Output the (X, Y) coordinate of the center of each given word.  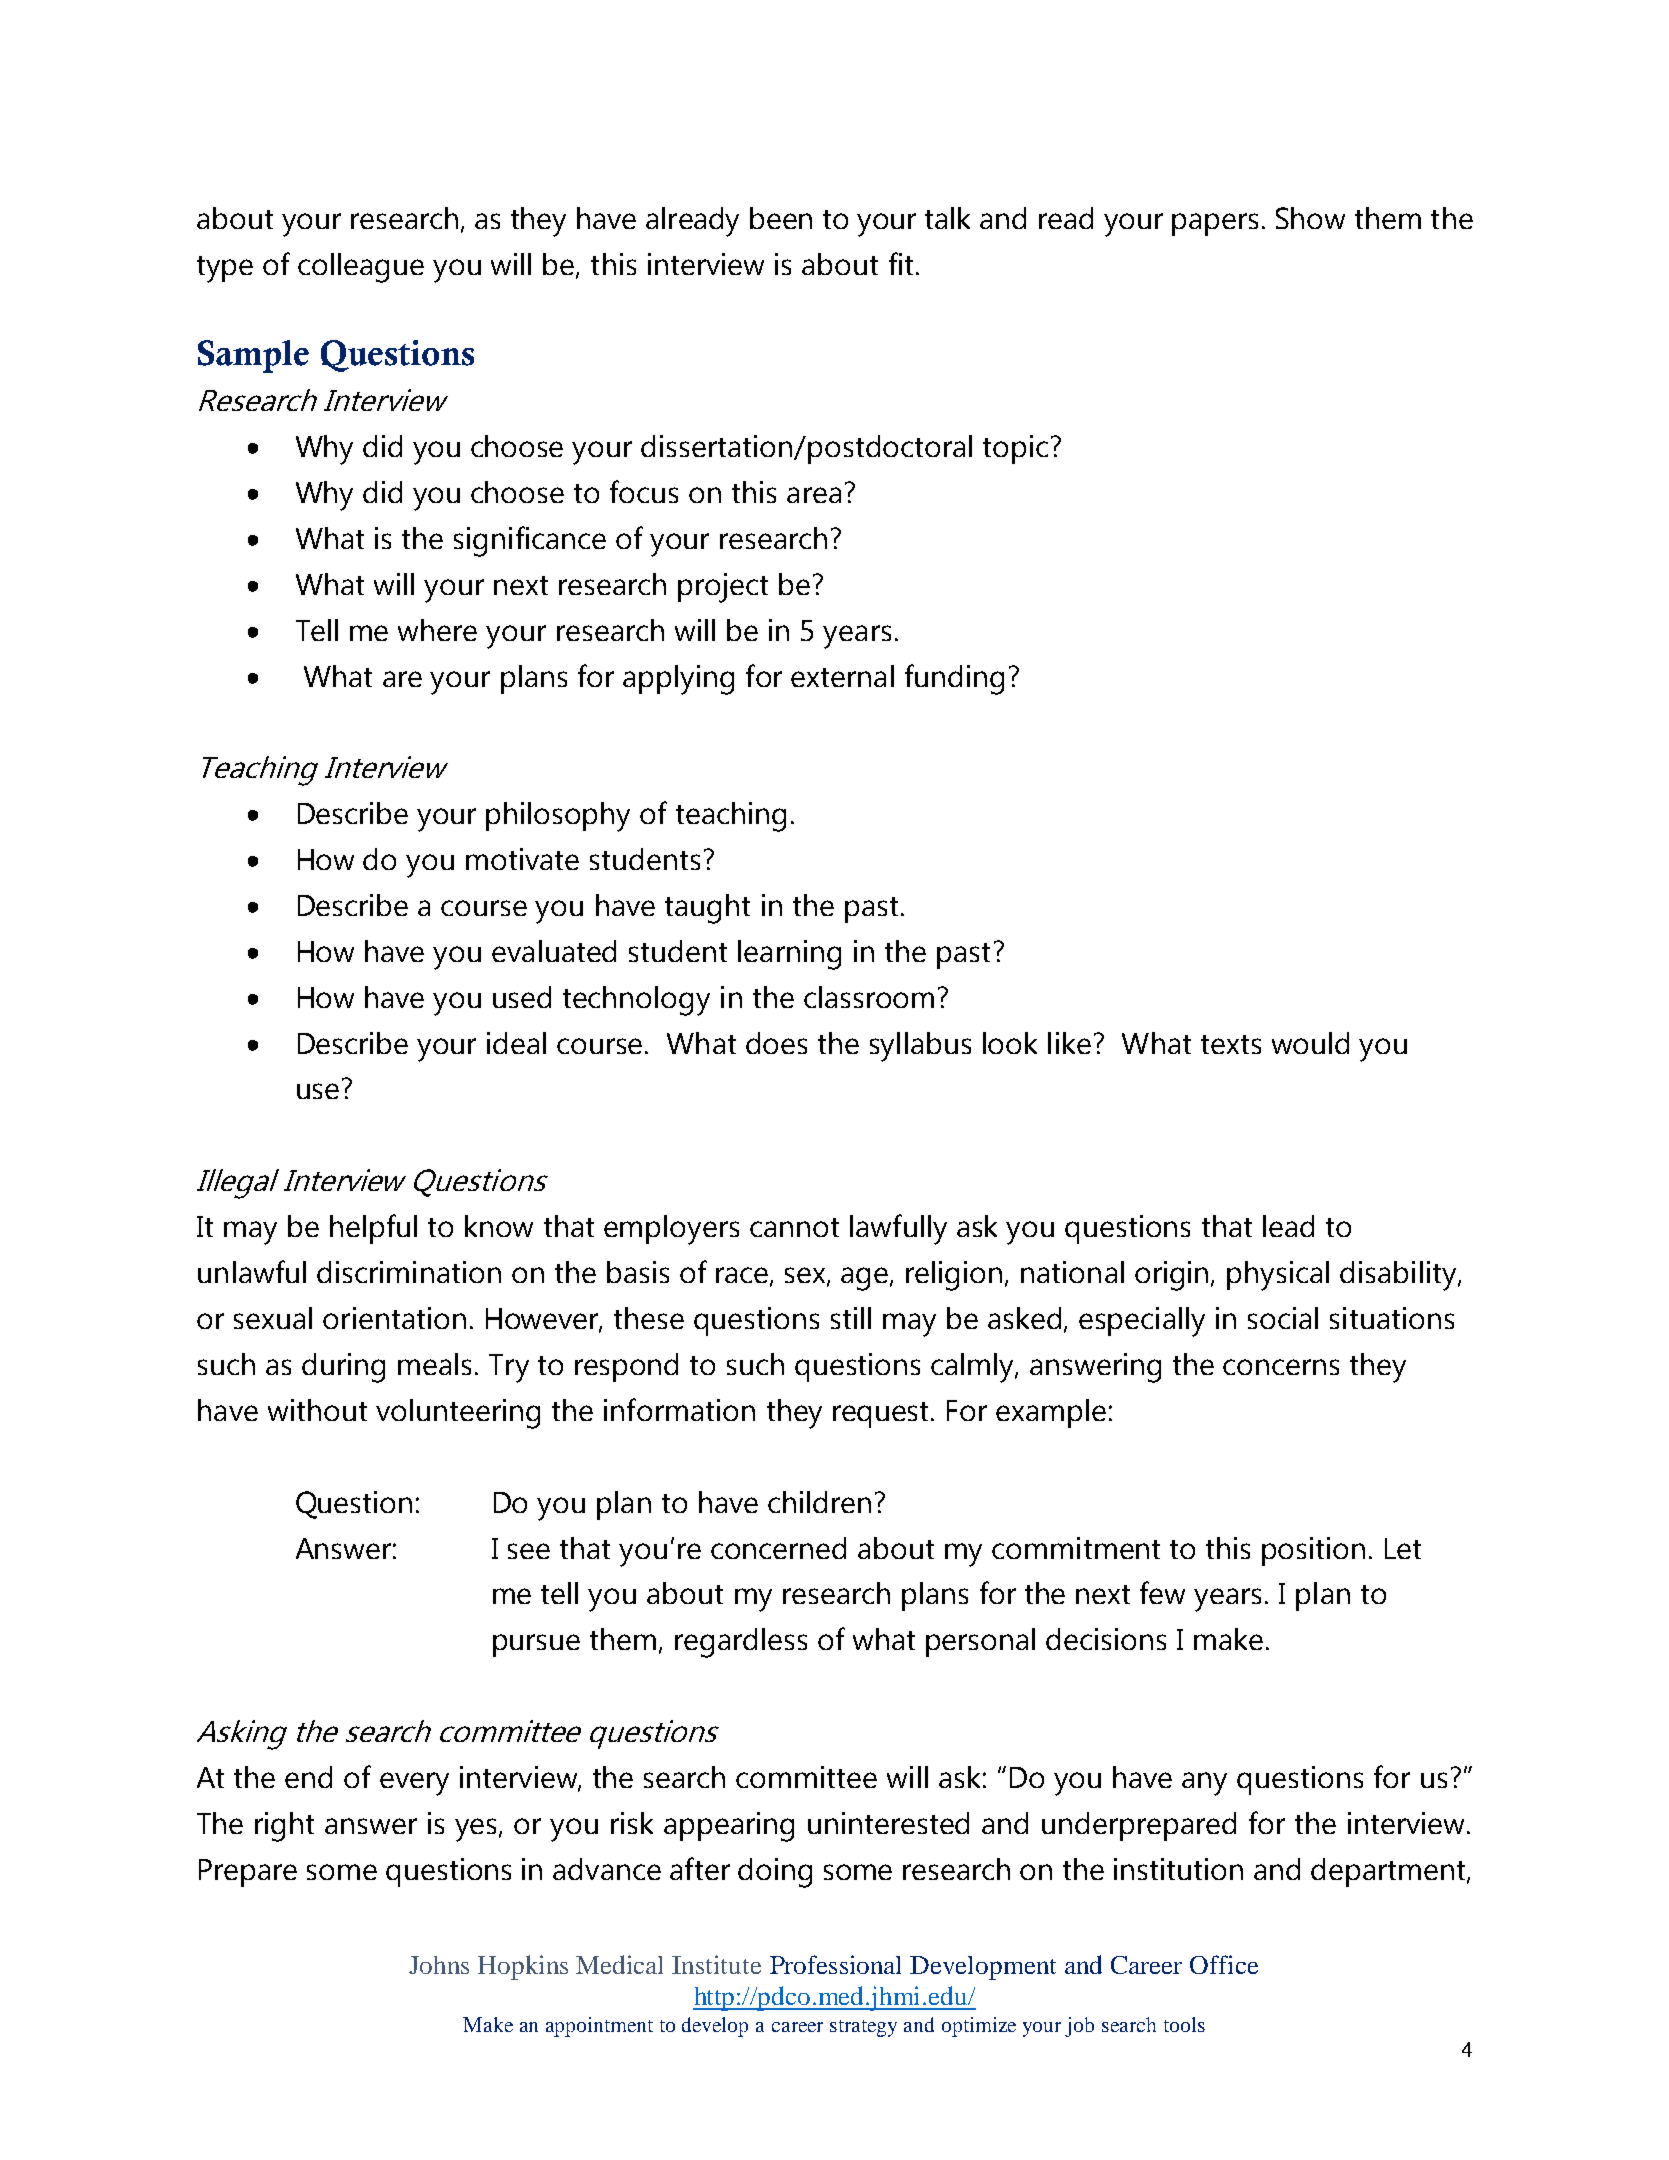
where (437, 630)
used (522, 997)
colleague (361, 268)
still (851, 1318)
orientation (394, 1318)
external (842, 676)
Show (1310, 218)
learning (789, 955)
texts (1231, 1044)
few (1162, 1592)
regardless (741, 1643)
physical (1278, 1276)
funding (954, 679)
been (781, 218)
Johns (439, 1965)
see (529, 1551)
